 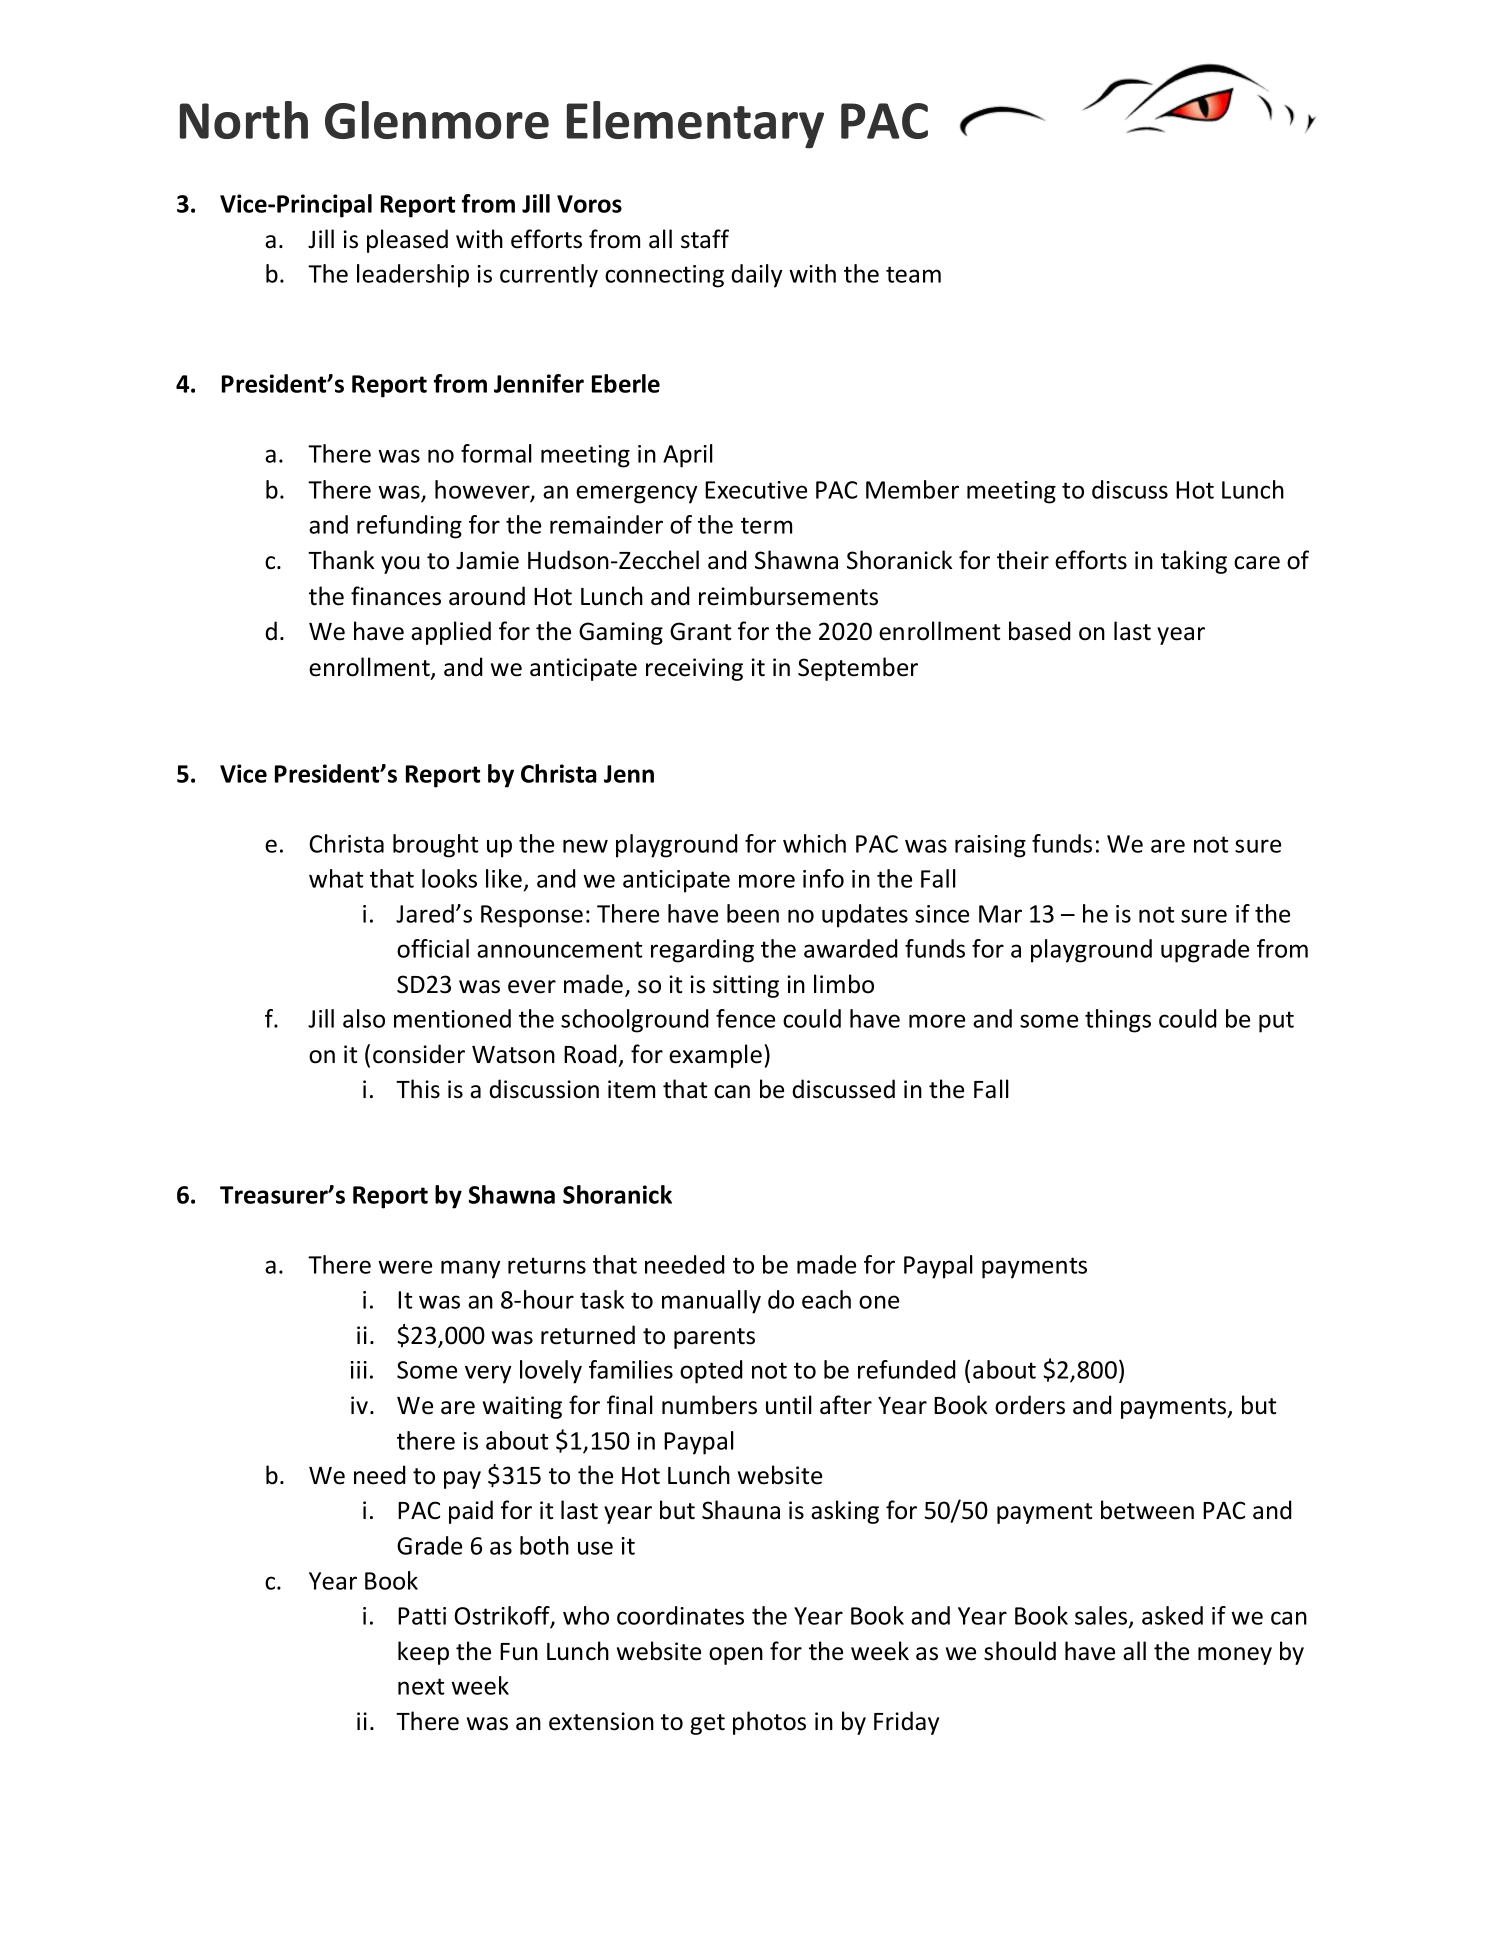 I want to click on orders, so click(x=1030, y=1405).
